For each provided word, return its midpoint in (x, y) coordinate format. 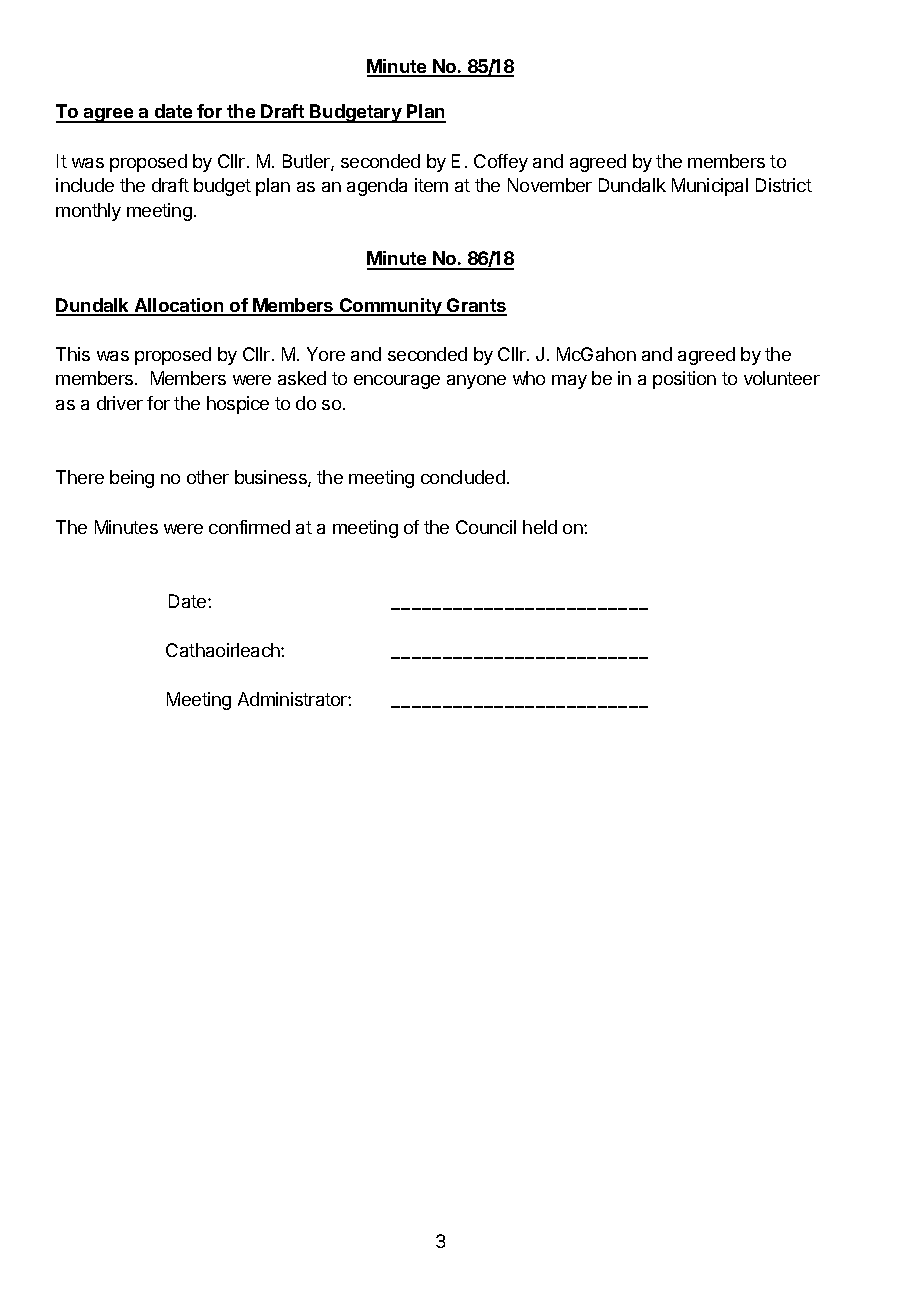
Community (391, 307)
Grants (476, 306)
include (85, 185)
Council (486, 527)
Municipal (710, 187)
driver (120, 403)
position (684, 380)
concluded (463, 477)
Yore (326, 354)
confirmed (249, 527)
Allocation (179, 306)
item (431, 185)
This (73, 354)
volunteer (782, 378)
